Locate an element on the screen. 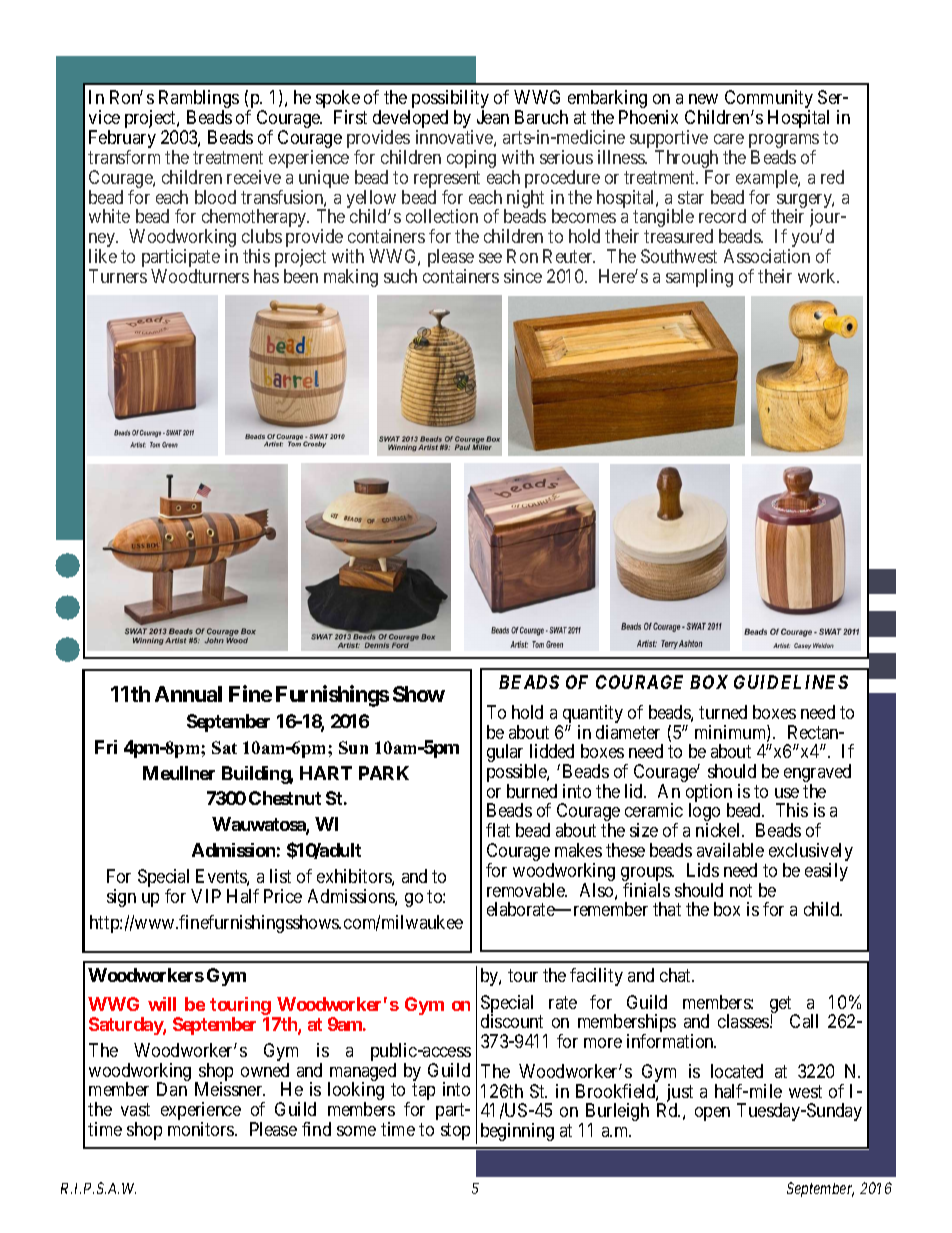 Image resolution: width=952 pixels, height=1233 pixels. sampling is located at coordinates (699, 278).
